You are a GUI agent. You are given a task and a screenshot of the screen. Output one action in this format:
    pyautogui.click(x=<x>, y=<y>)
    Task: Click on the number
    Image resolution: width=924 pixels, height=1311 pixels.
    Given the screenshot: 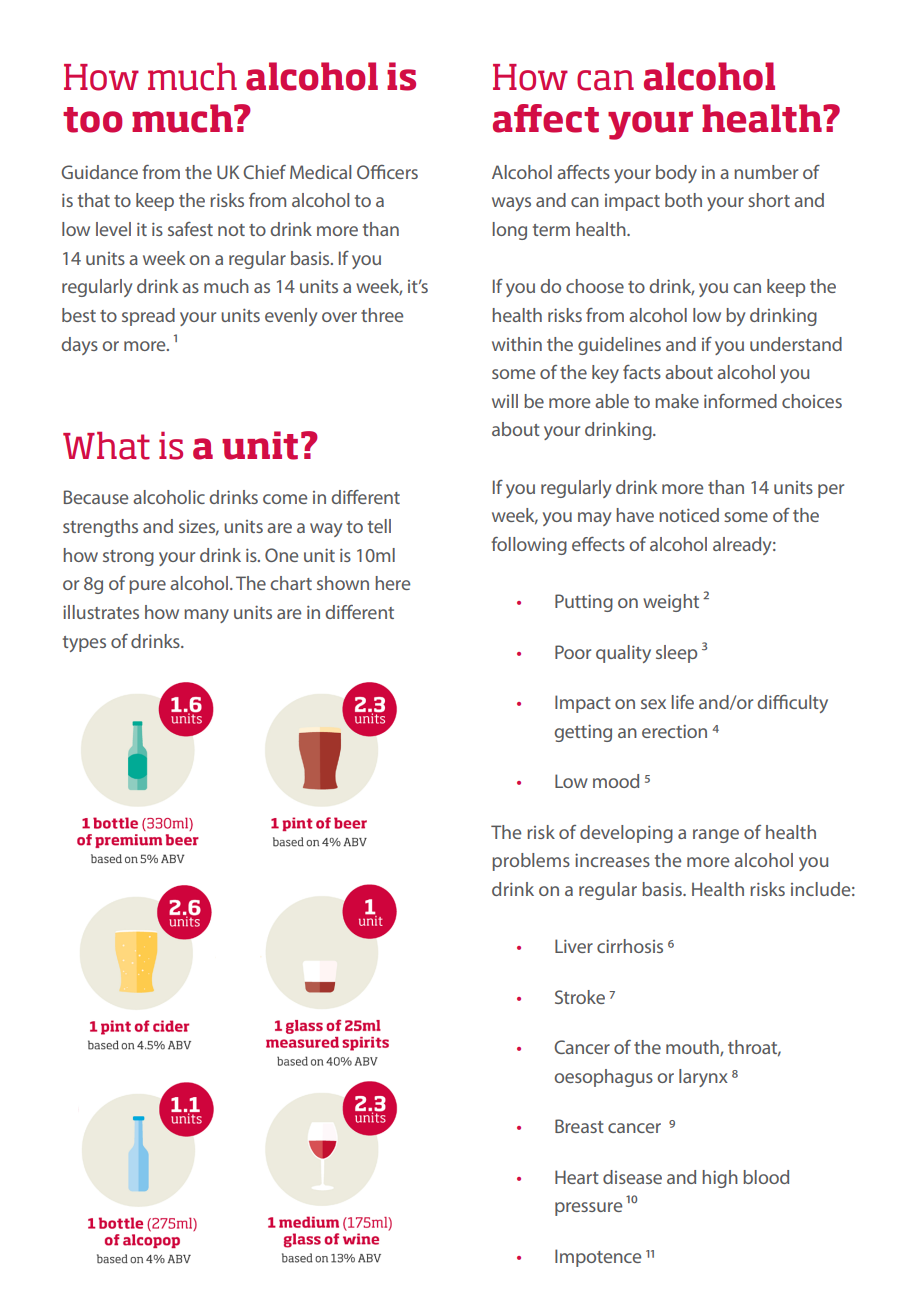 What is the action you would take?
    pyautogui.click(x=766, y=172)
